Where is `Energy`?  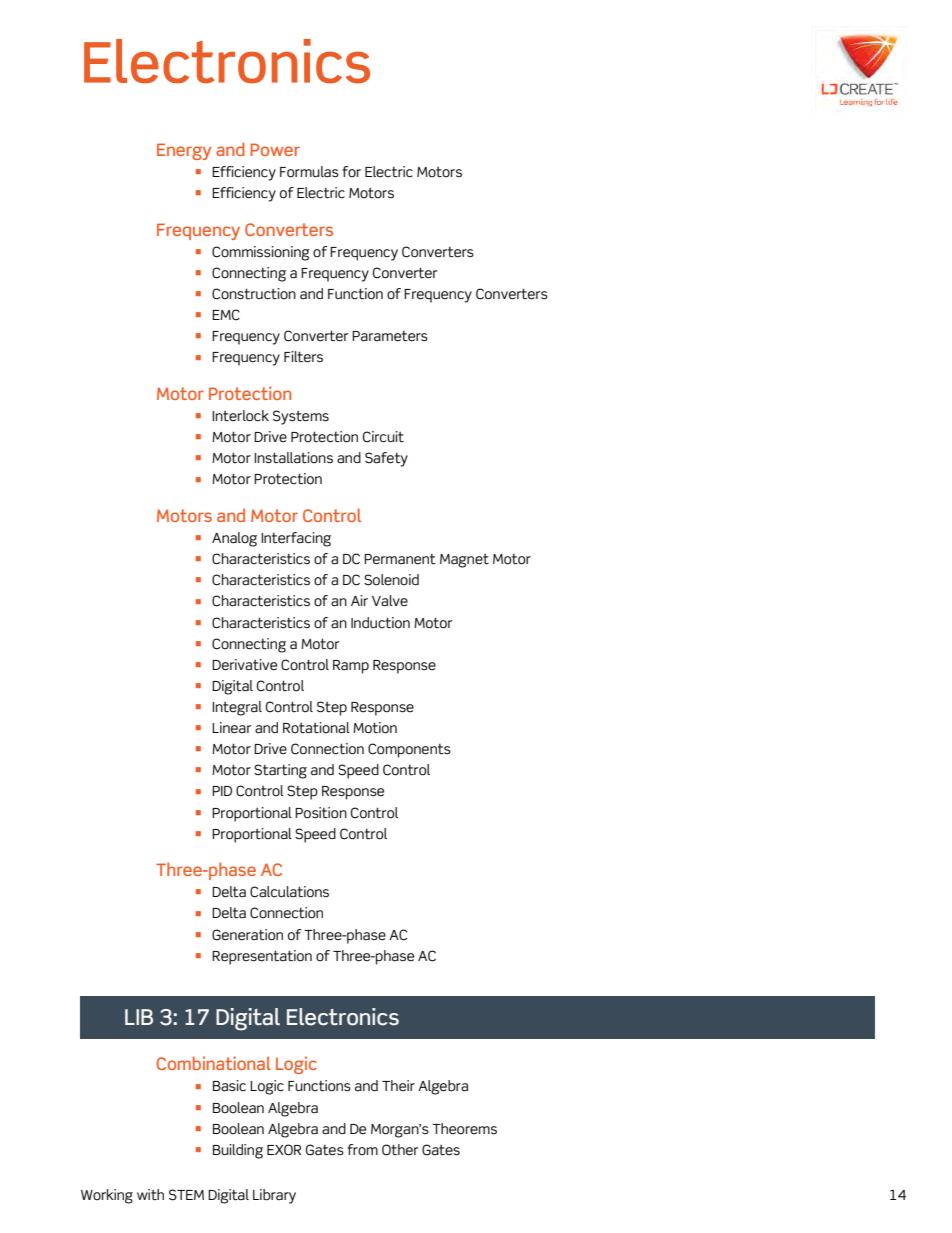 Energy is located at coordinates (184, 151).
